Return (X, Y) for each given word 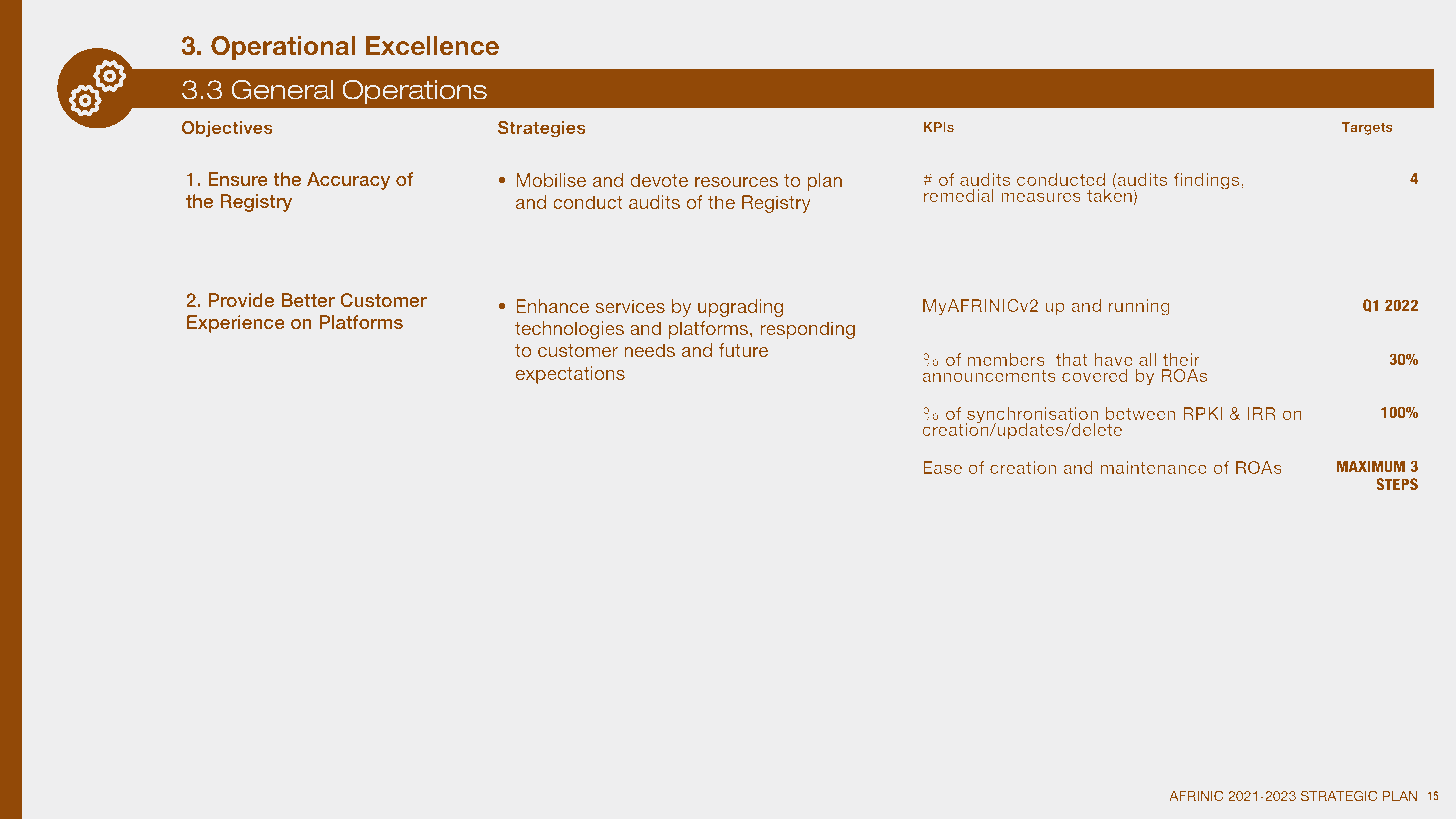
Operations (414, 92)
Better (308, 300)
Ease (942, 467)
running (1139, 307)
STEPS (1397, 484)
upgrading (740, 308)
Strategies (542, 129)
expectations (570, 375)
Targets (1367, 128)
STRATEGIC (1339, 795)
